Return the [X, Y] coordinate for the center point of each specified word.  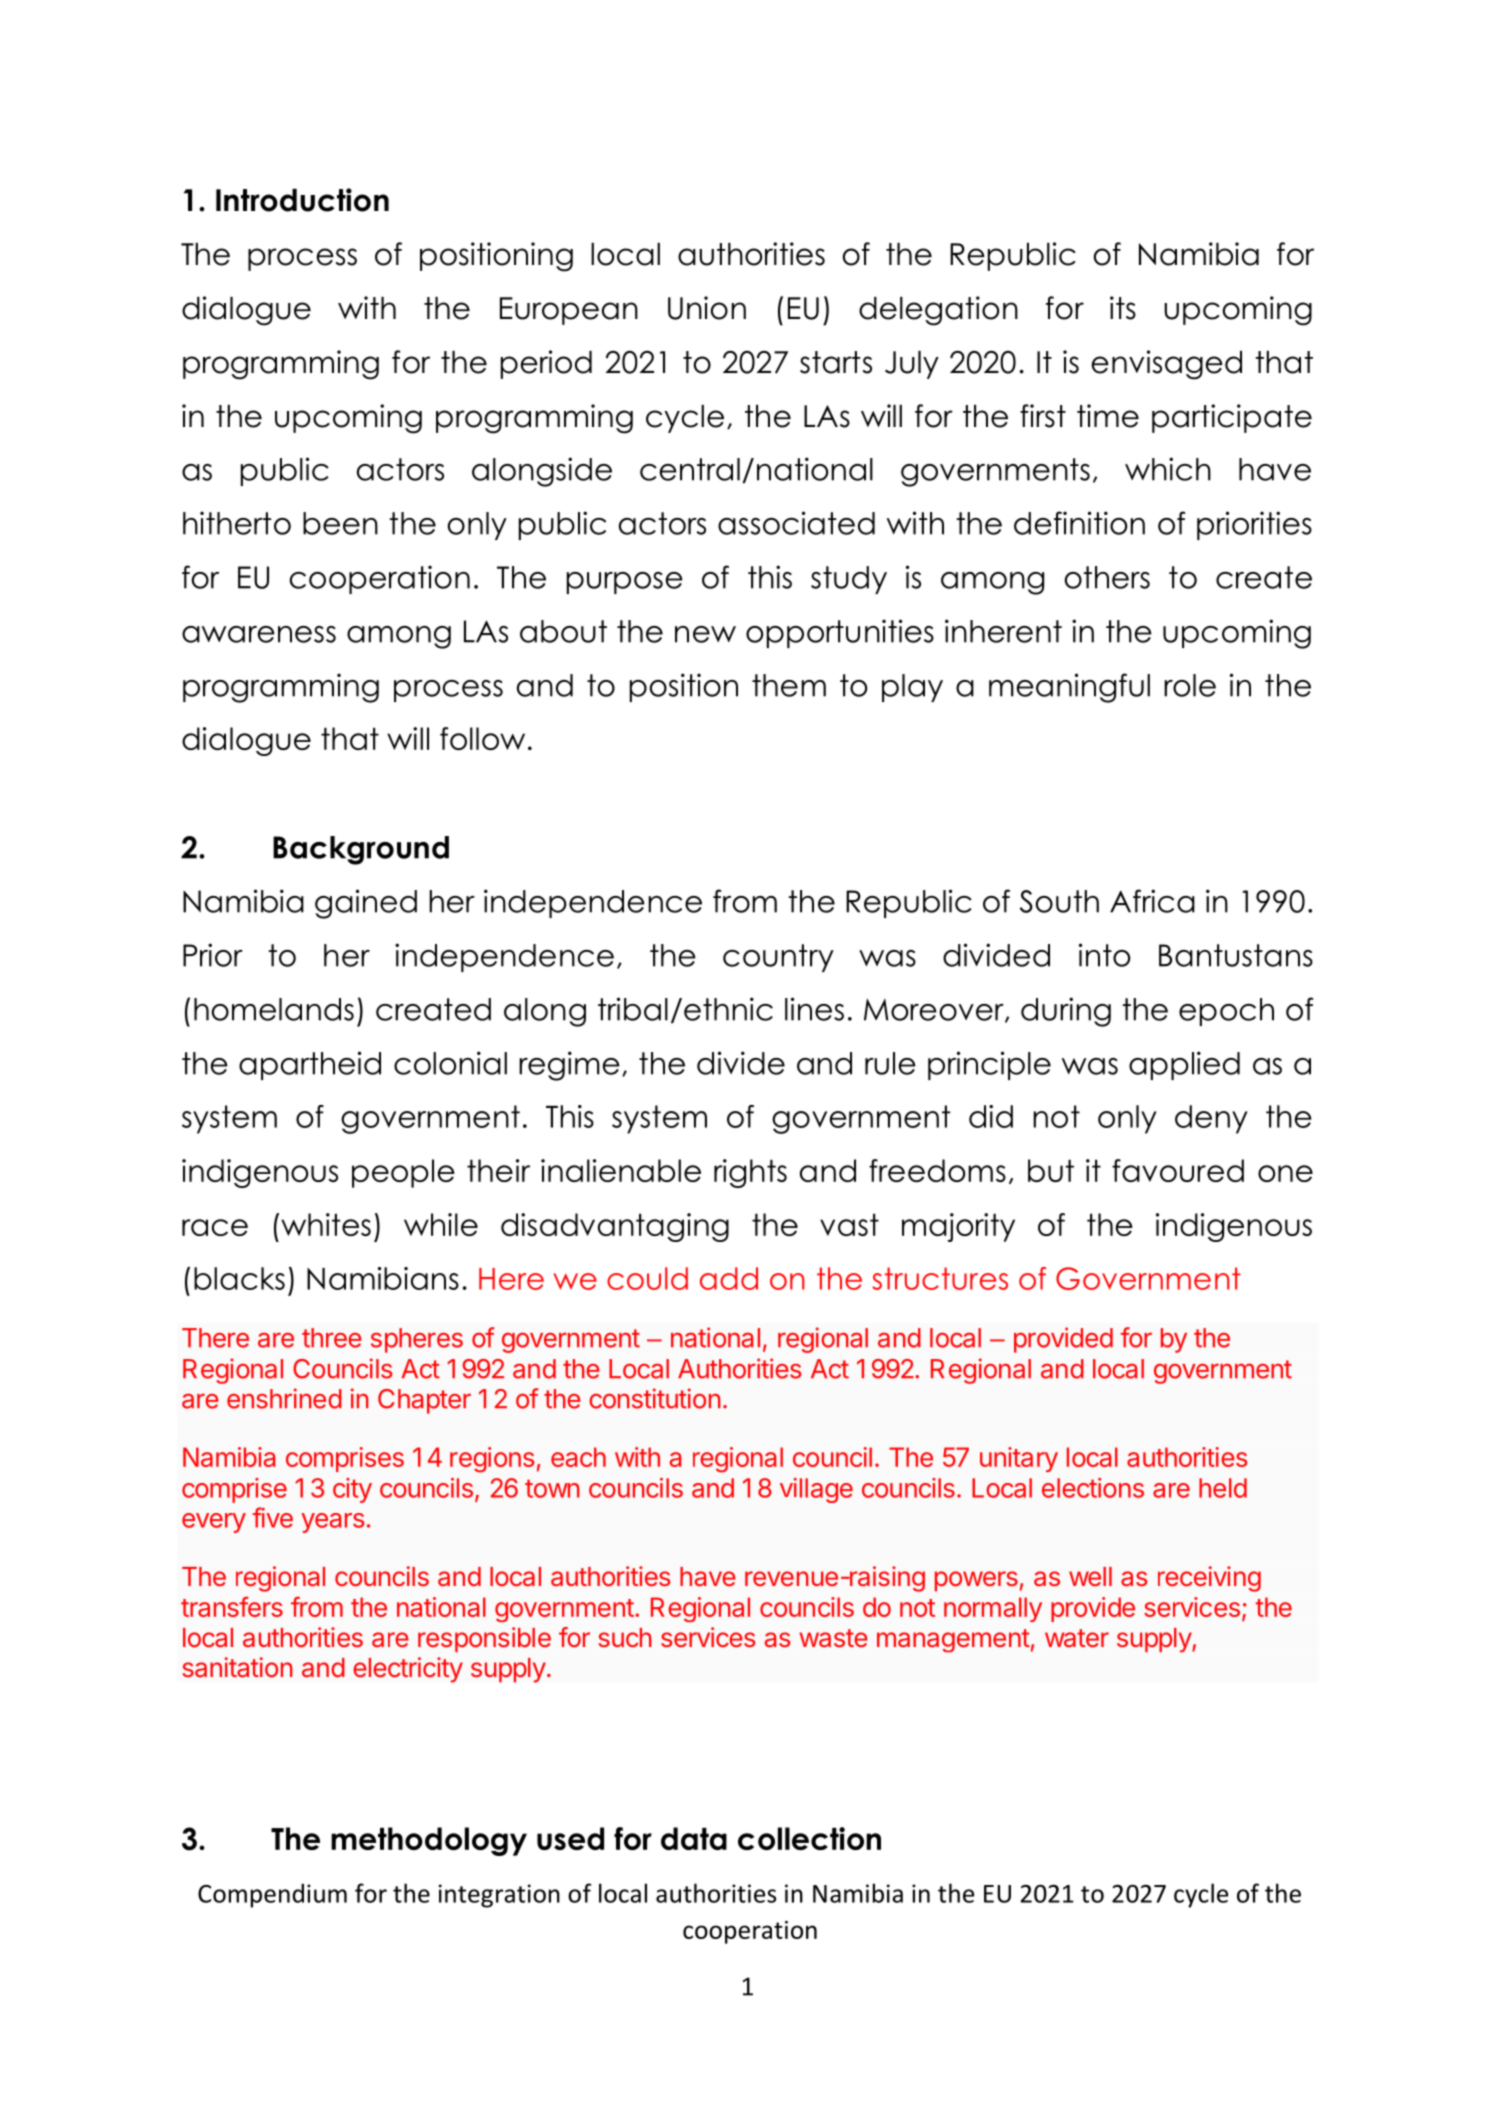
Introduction [302, 200]
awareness [259, 634]
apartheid [310, 1065]
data [694, 1838]
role [1190, 685]
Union [707, 308]
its [1123, 308]
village [816, 1490]
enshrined [284, 1398]
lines [814, 1009]
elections [1093, 1488]
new [705, 634]
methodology [429, 1841]
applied [1184, 1065]
